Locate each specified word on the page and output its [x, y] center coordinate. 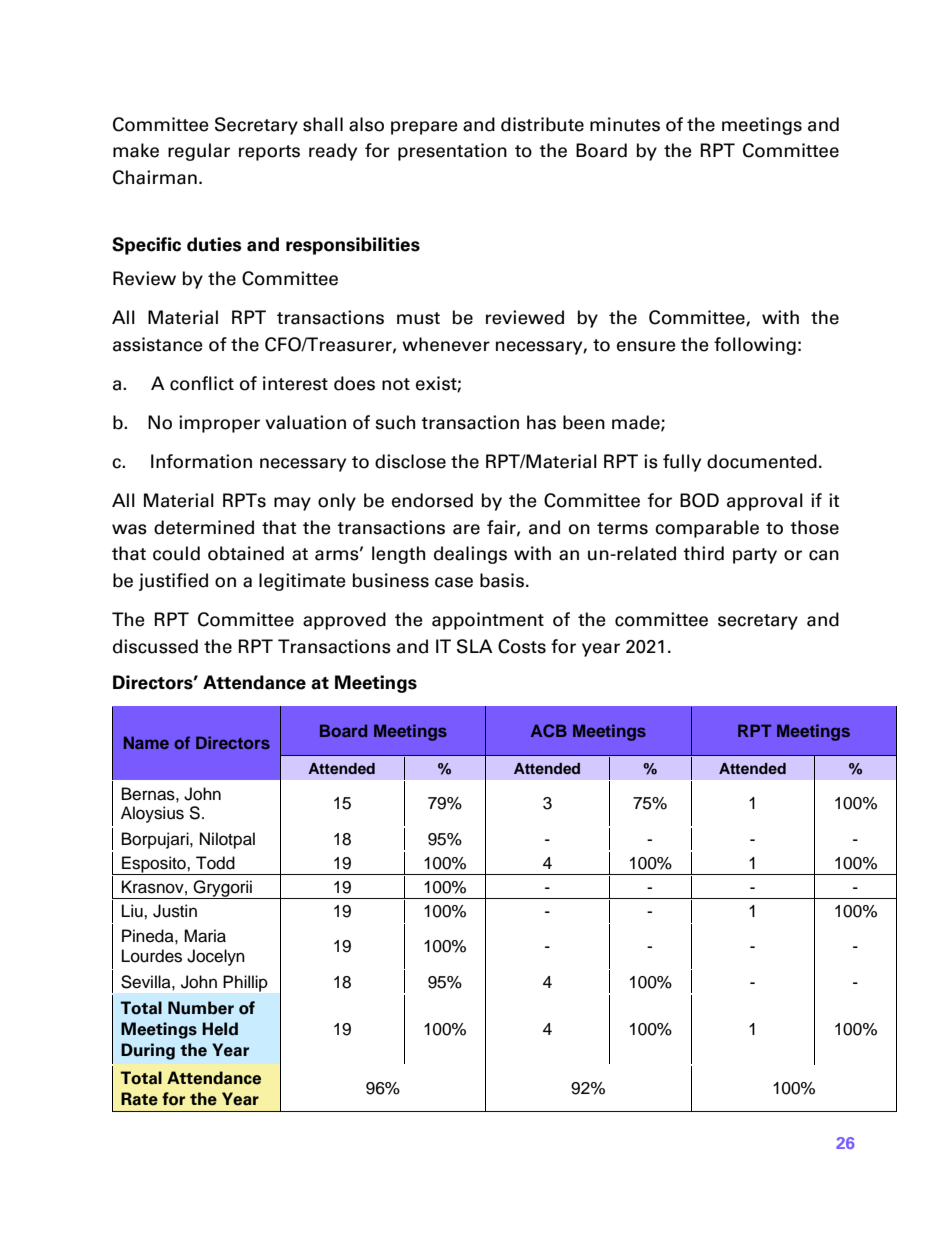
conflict [202, 383]
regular [199, 152]
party [755, 556]
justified [173, 582]
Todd [215, 863]
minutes [625, 124]
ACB [549, 731]
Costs [522, 646]
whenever [446, 344]
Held [220, 1029]
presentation [452, 152]
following [755, 346]
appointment [488, 621]
